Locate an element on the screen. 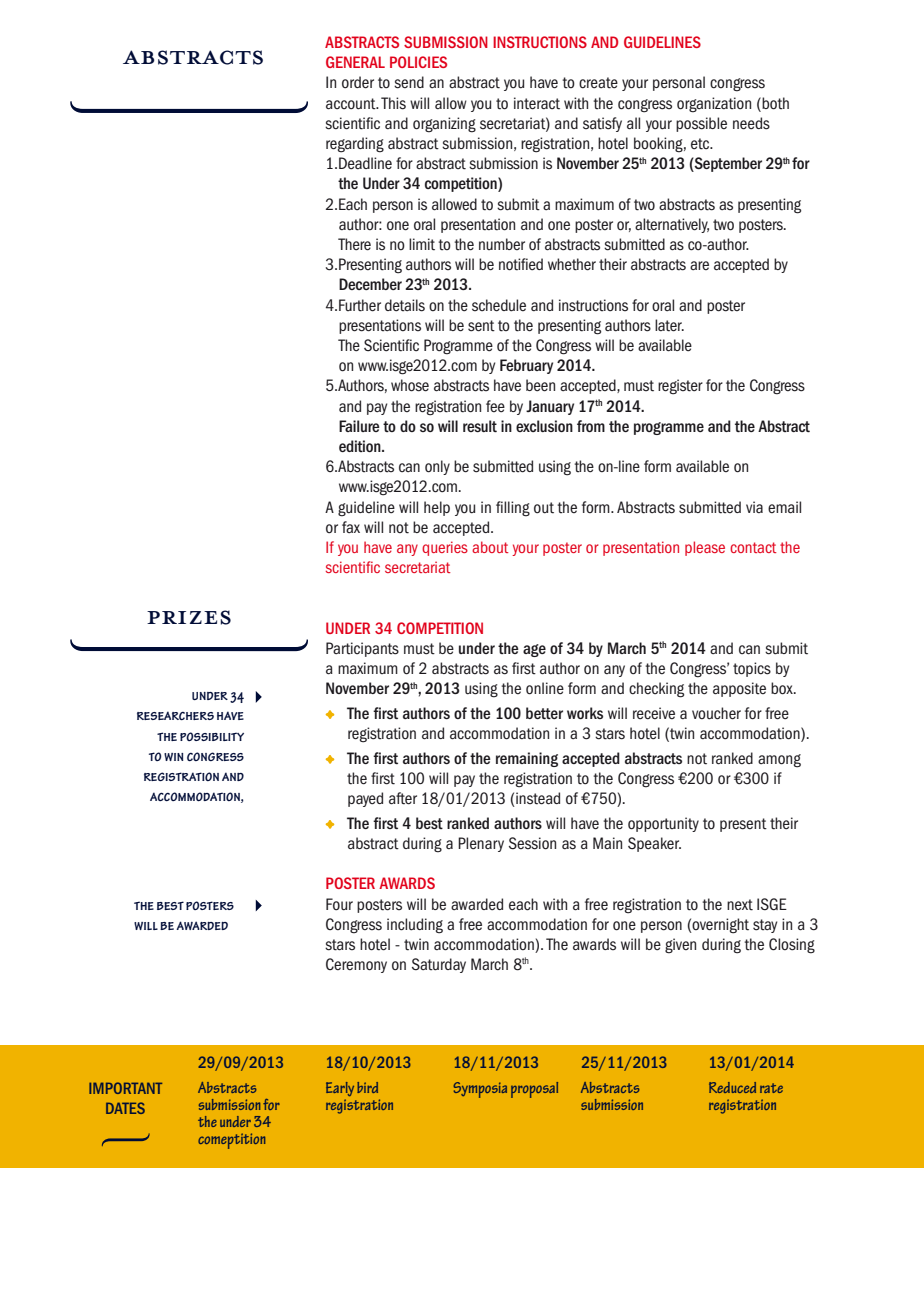 The image size is (924, 1308). organization is located at coordinates (714, 105).
